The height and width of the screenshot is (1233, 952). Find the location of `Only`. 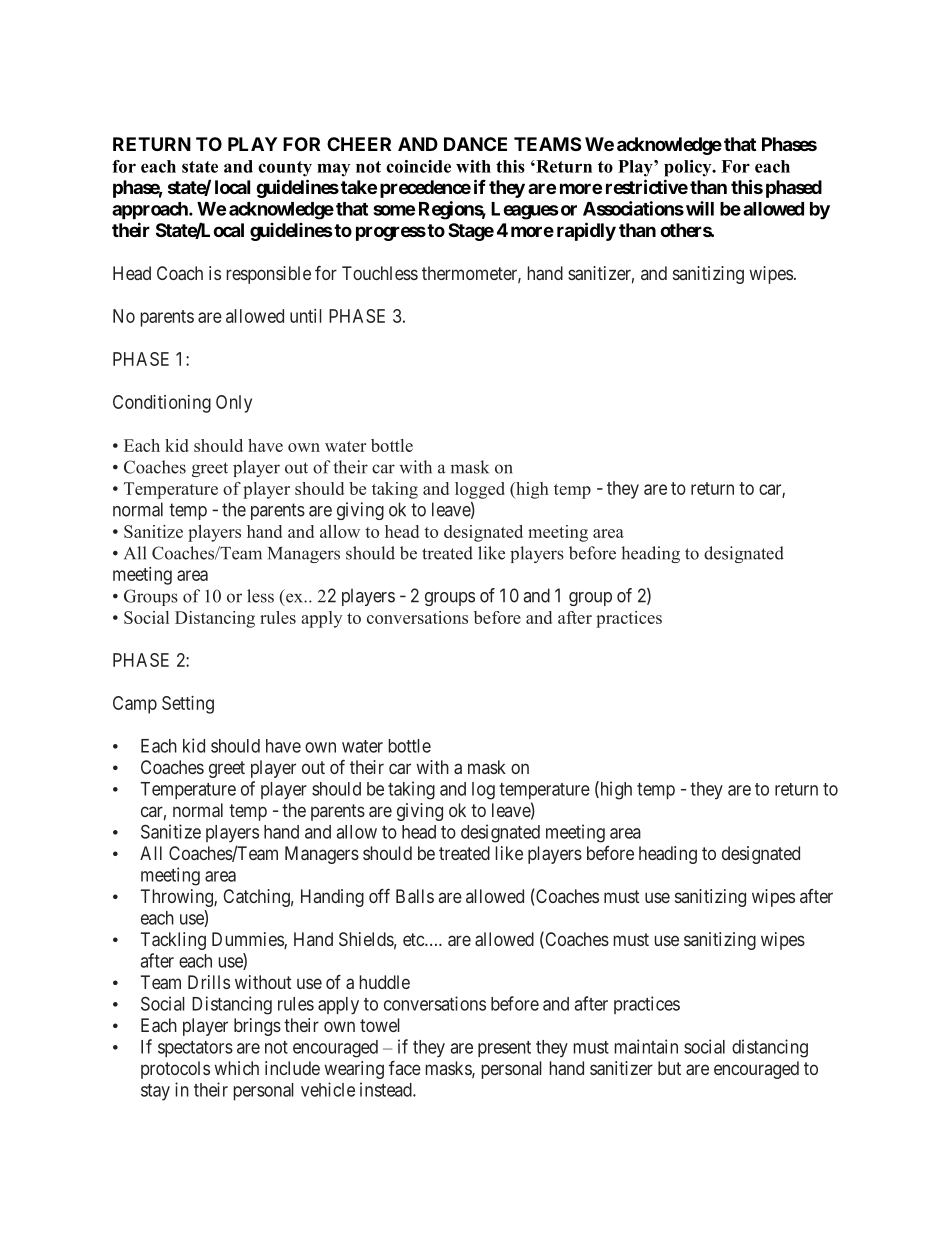

Only is located at coordinates (234, 404).
